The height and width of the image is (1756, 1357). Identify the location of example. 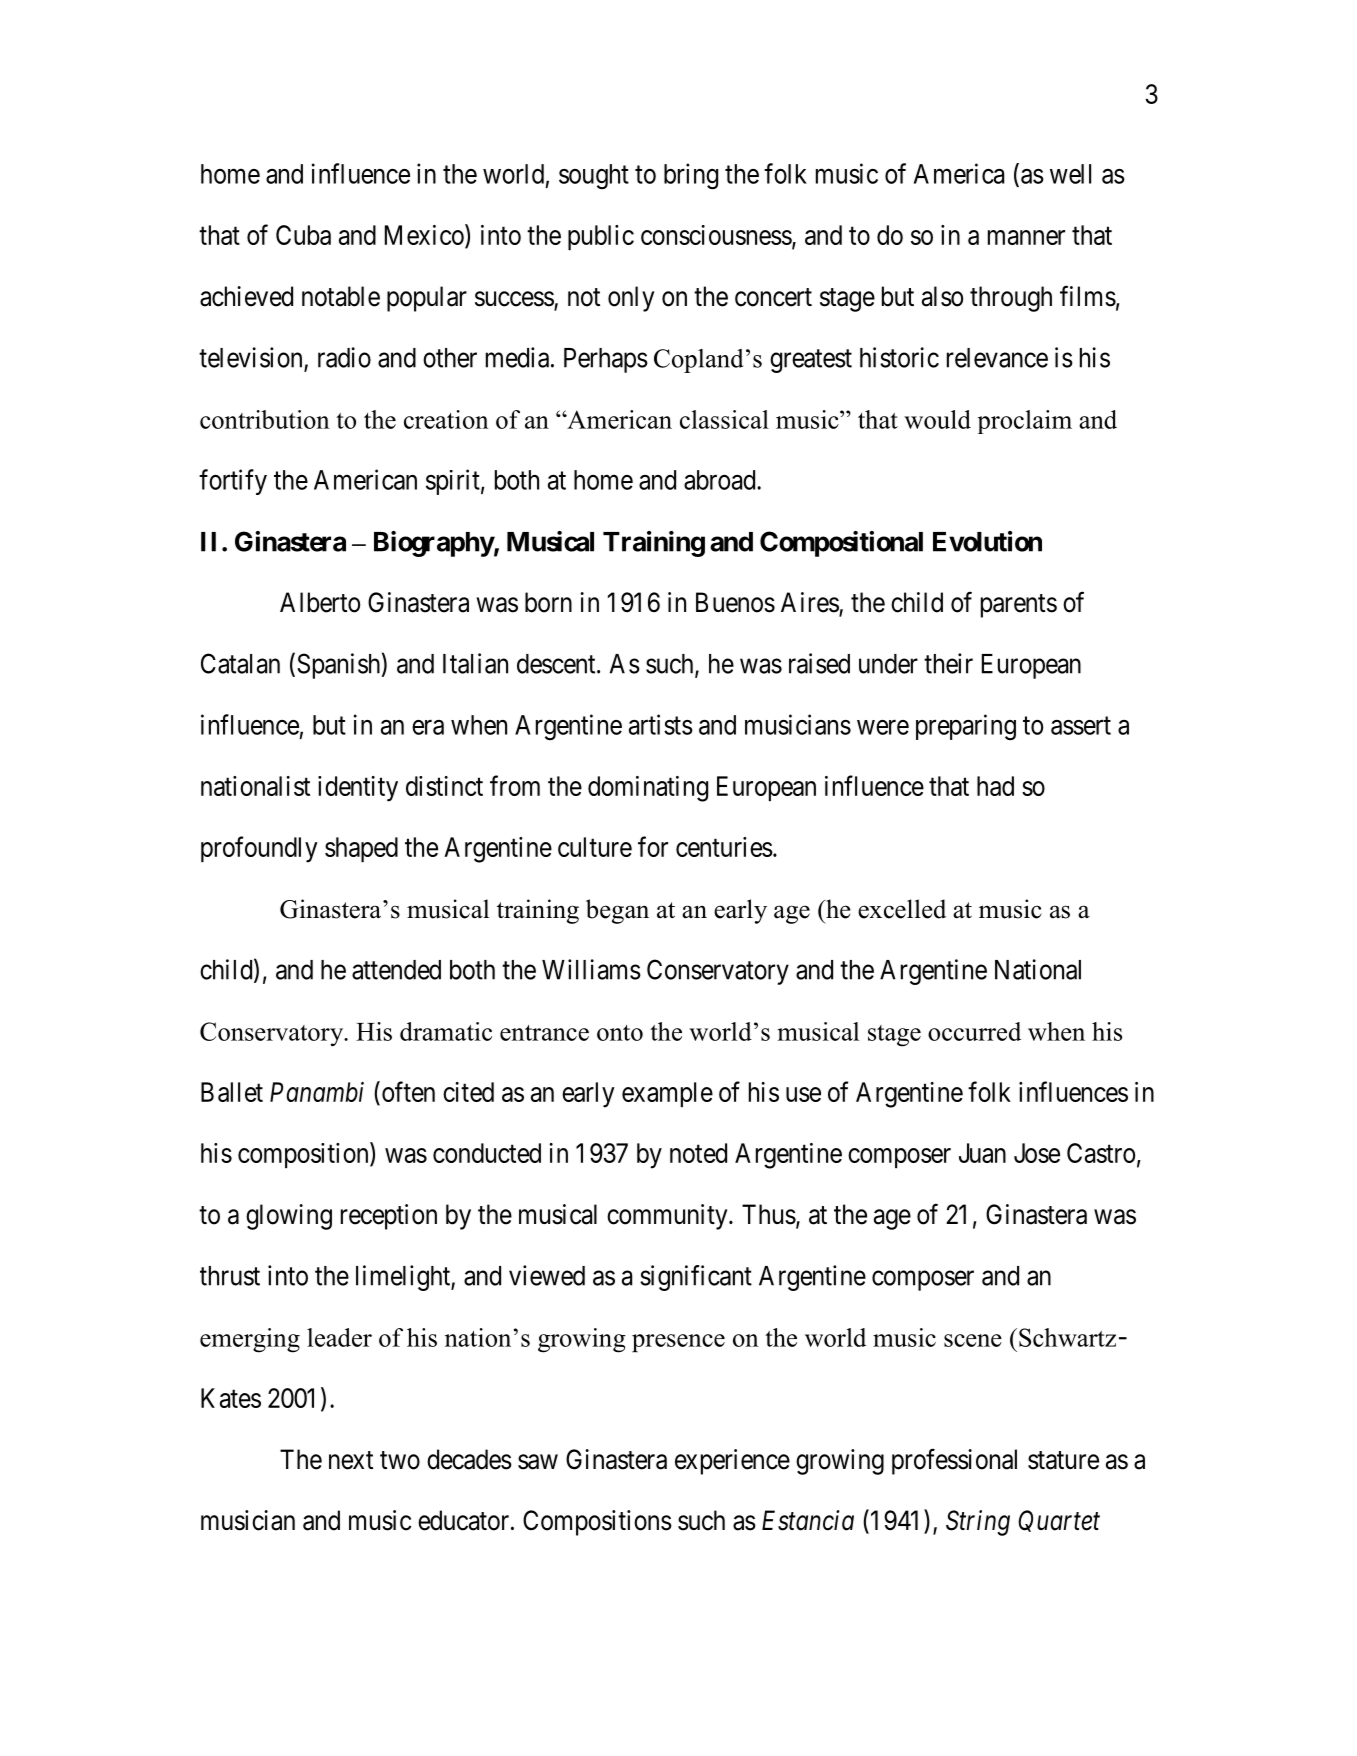
(667, 1094).
